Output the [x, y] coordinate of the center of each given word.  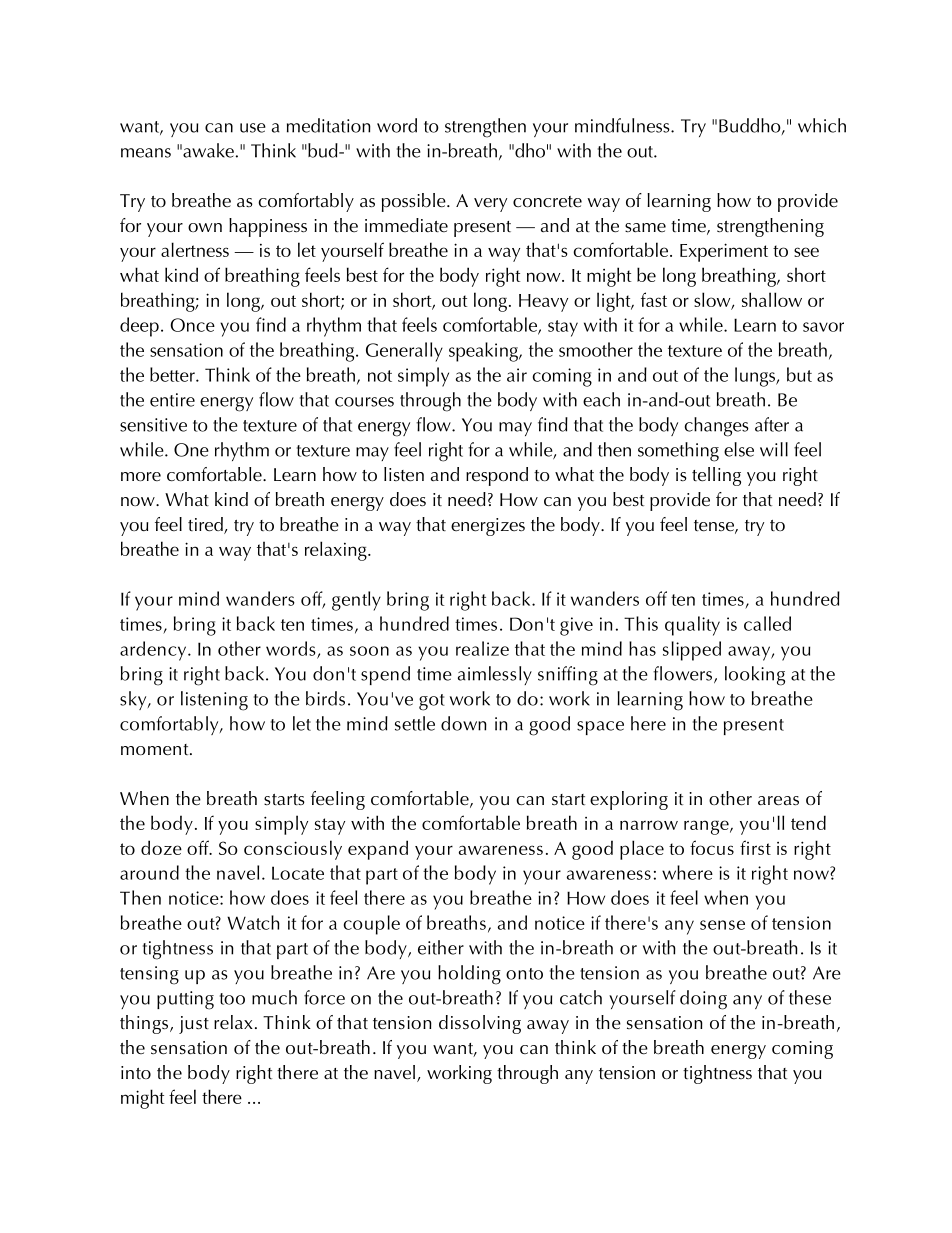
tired [206, 525]
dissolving [480, 1024]
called [767, 623]
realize [482, 648]
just [194, 1025]
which [822, 125]
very [490, 205]
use [253, 128]
